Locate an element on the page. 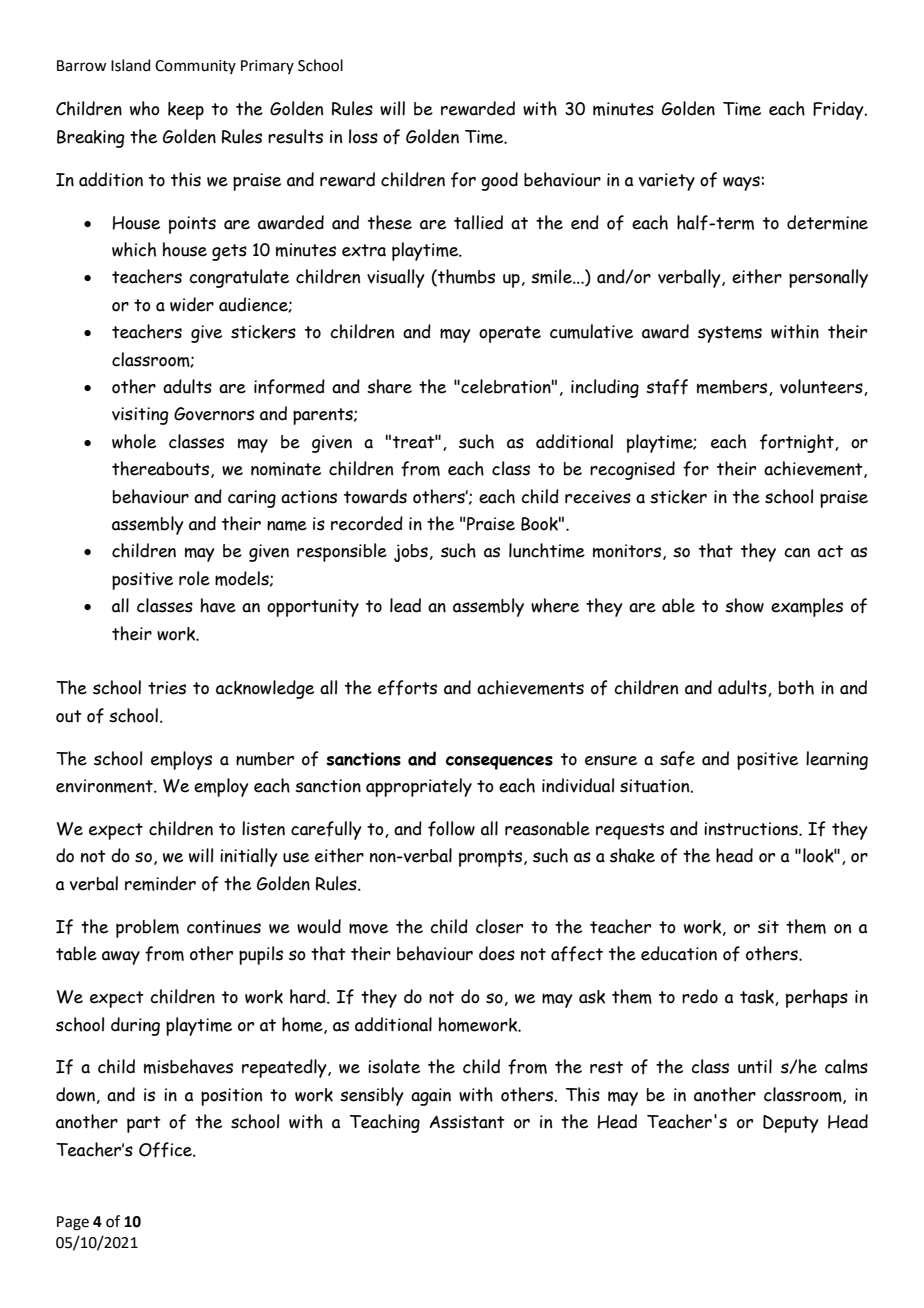 This page has width=924, height=1308. Office is located at coordinates (166, 1150).
